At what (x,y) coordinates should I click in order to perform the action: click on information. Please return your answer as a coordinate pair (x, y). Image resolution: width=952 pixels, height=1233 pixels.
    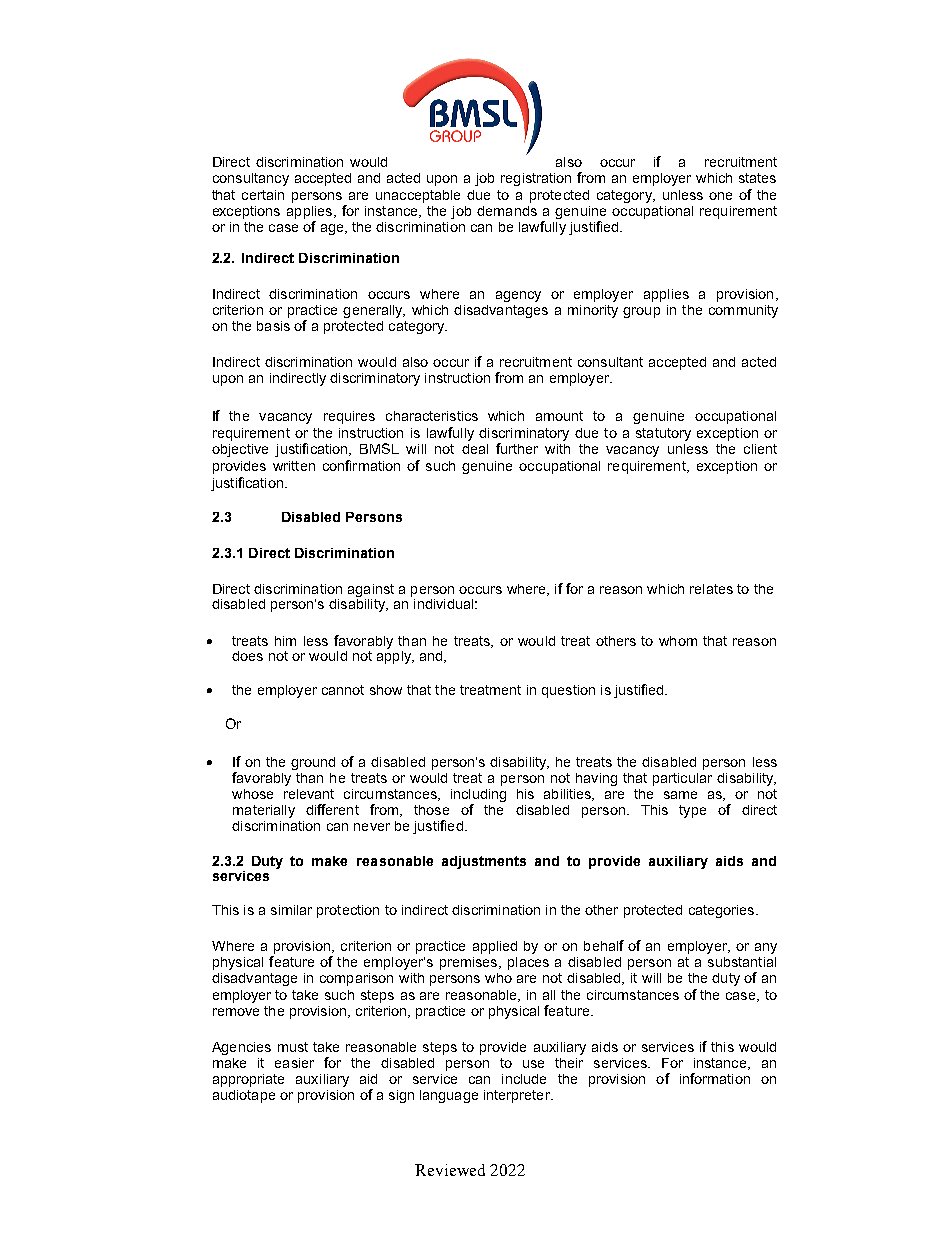
    Looking at the image, I should click on (715, 1078).
